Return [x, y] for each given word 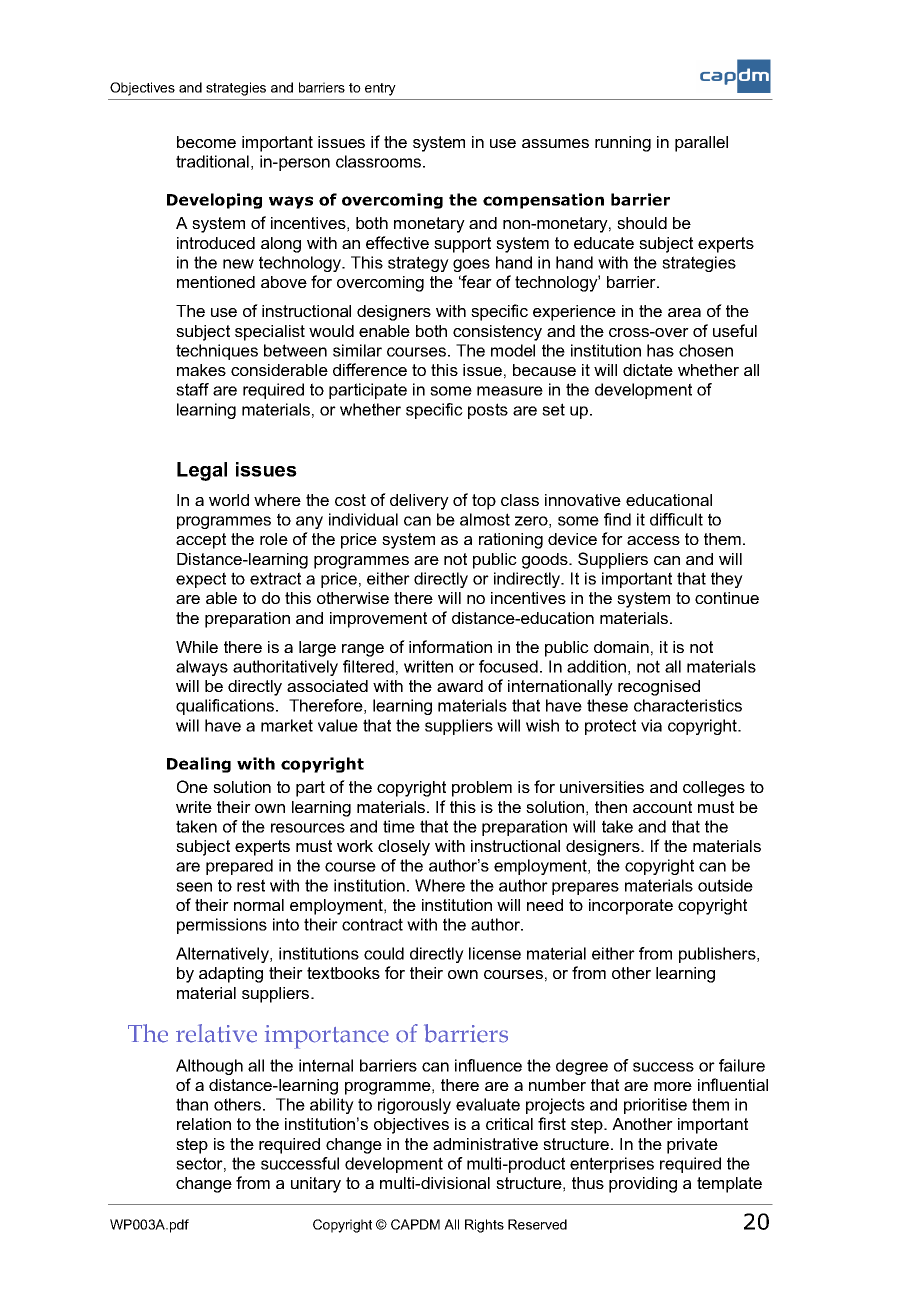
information [450, 646]
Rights [484, 1226]
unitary [316, 1185]
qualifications [226, 707]
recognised [659, 688]
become [206, 142]
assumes [555, 143]
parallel [701, 144]
